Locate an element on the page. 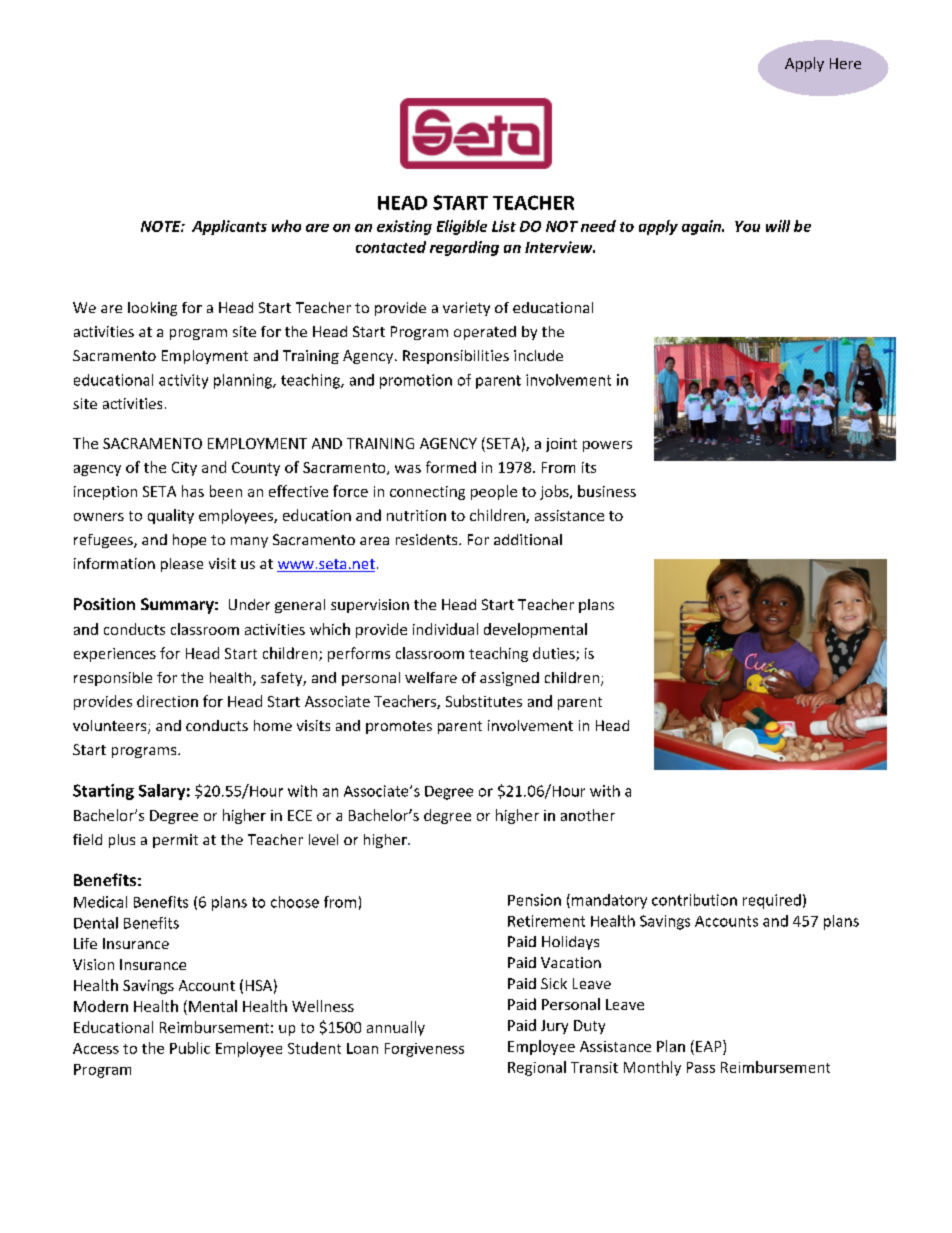 The height and width of the document is (1233, 952). Here is located at coordinates (845, 63).
